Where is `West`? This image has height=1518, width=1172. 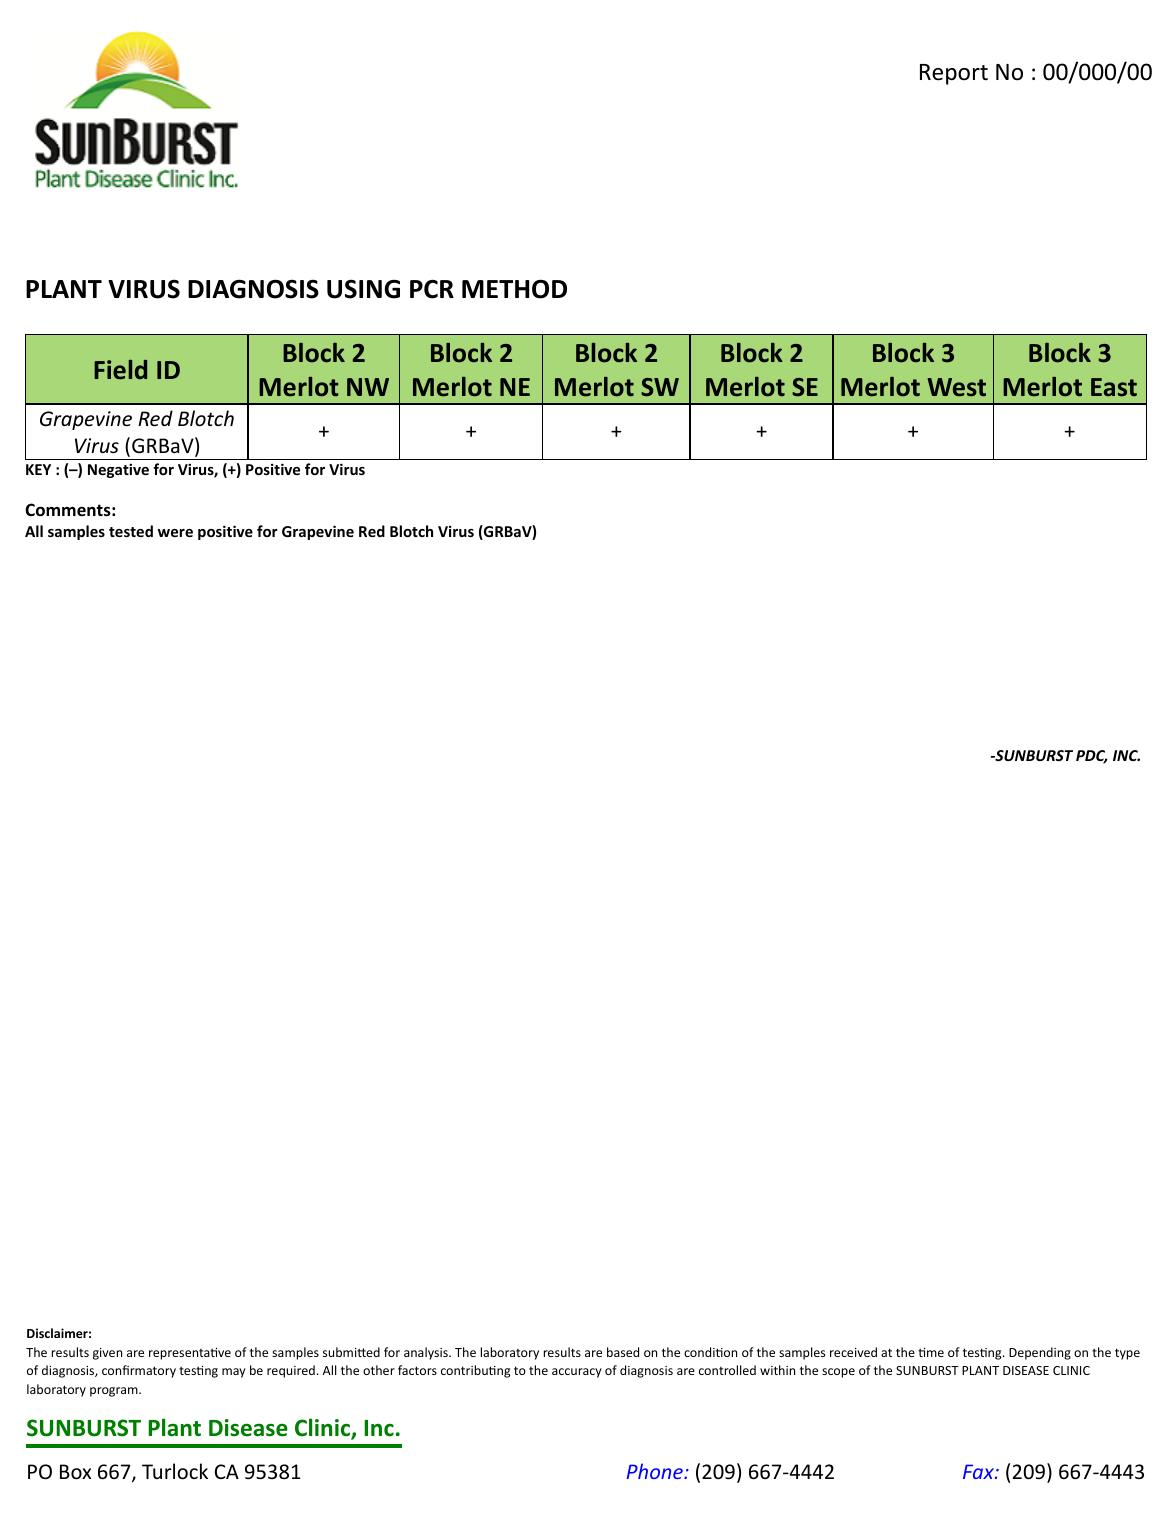 West is located at coordinates (957, 387).
